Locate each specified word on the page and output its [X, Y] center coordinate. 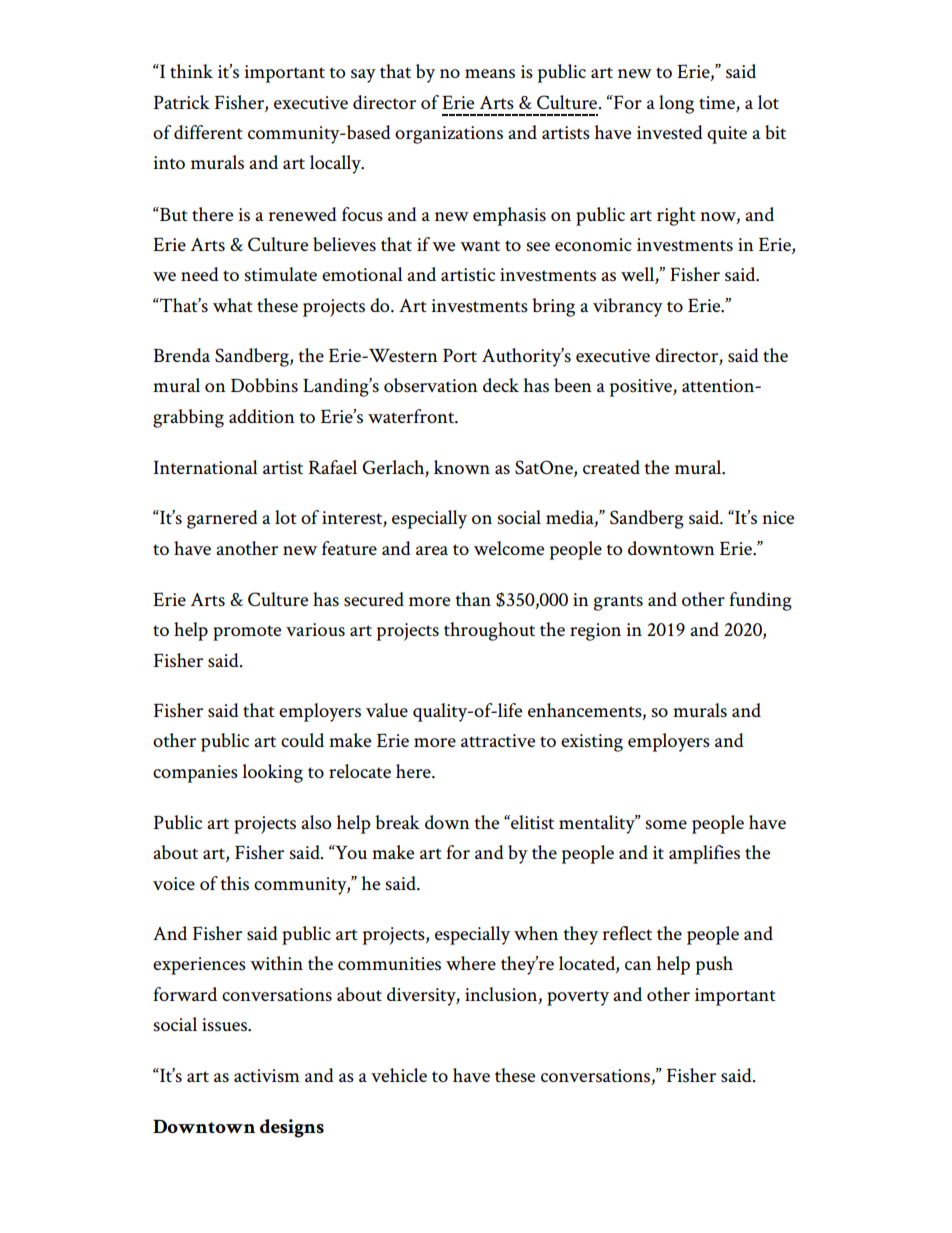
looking [272, 773]
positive [642, 388]
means [490, 74]
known [462, 467]
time [717, 102]
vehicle [399, 1075]
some [666, 825]
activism [267, 1076]
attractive [498, 740]
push [714, 965]
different [208, 132]
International [206, 467]
